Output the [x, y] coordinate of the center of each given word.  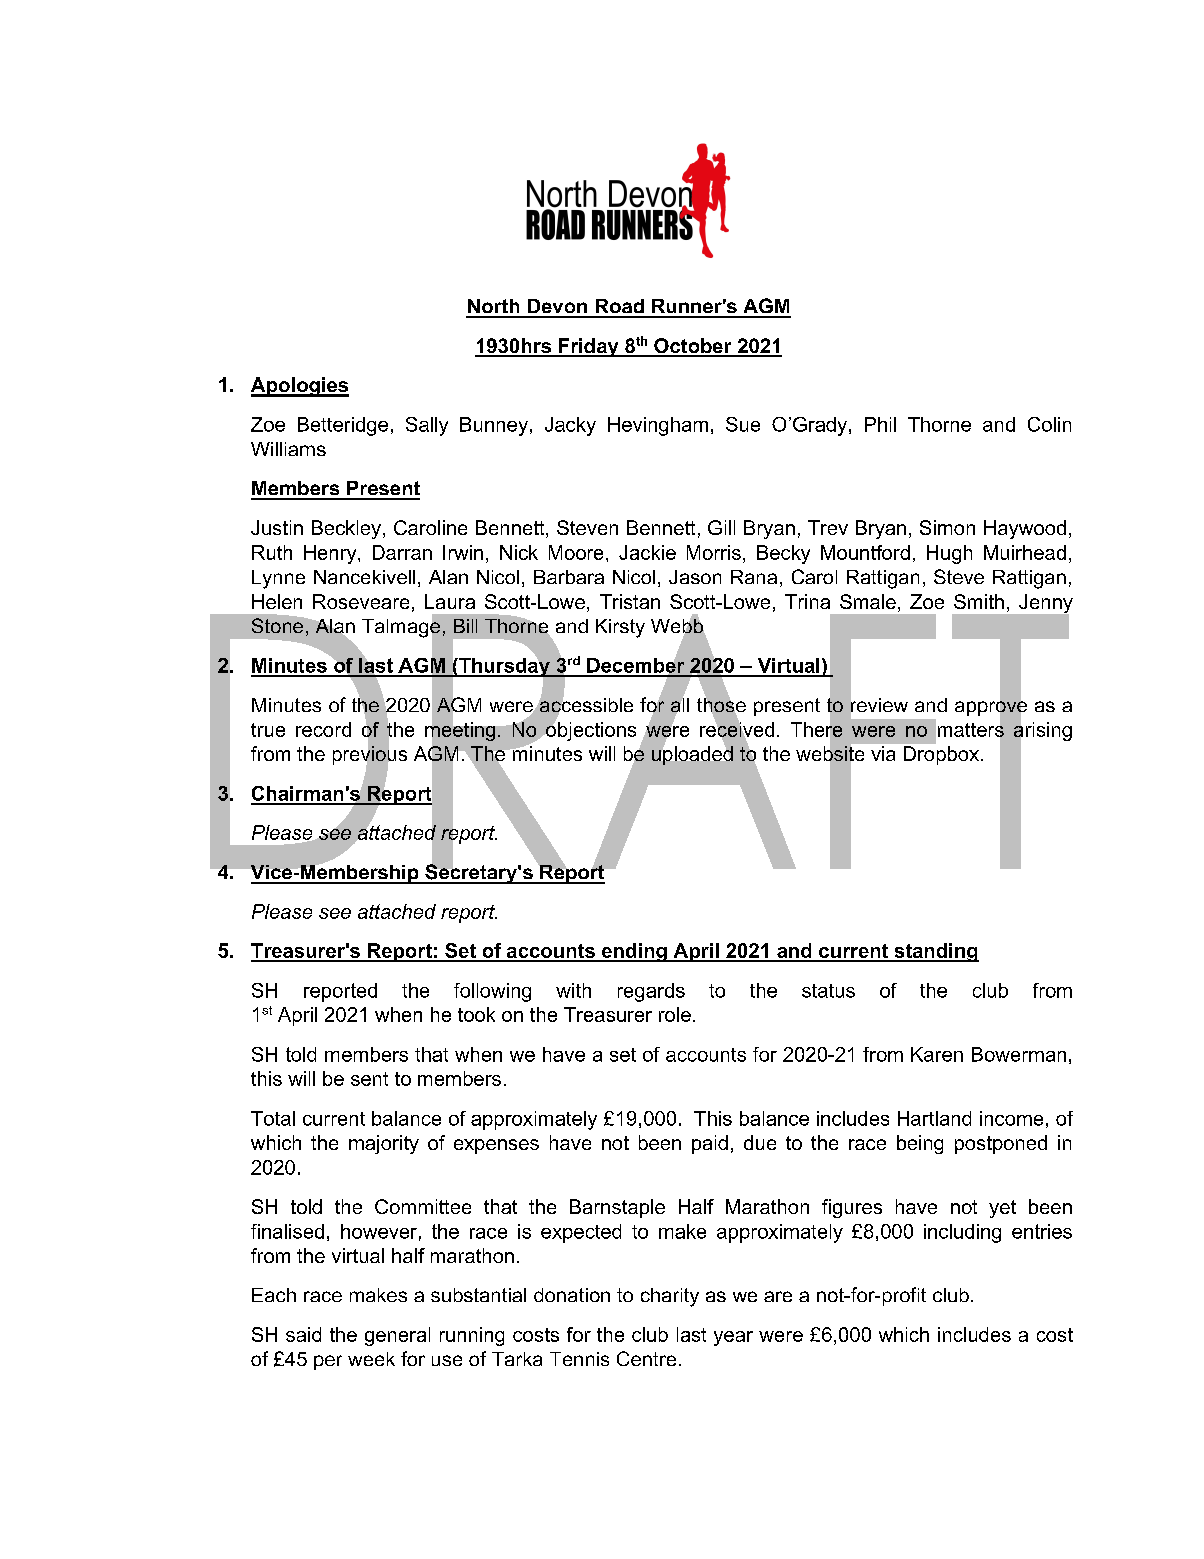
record [323, 729]
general [397, 1336]
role [675, 1014]
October [693, 347]
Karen [937, 1054]
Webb [678, 626]
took [476, 1014]
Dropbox [943, 755]
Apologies [300, 387]
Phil [880, 424]
